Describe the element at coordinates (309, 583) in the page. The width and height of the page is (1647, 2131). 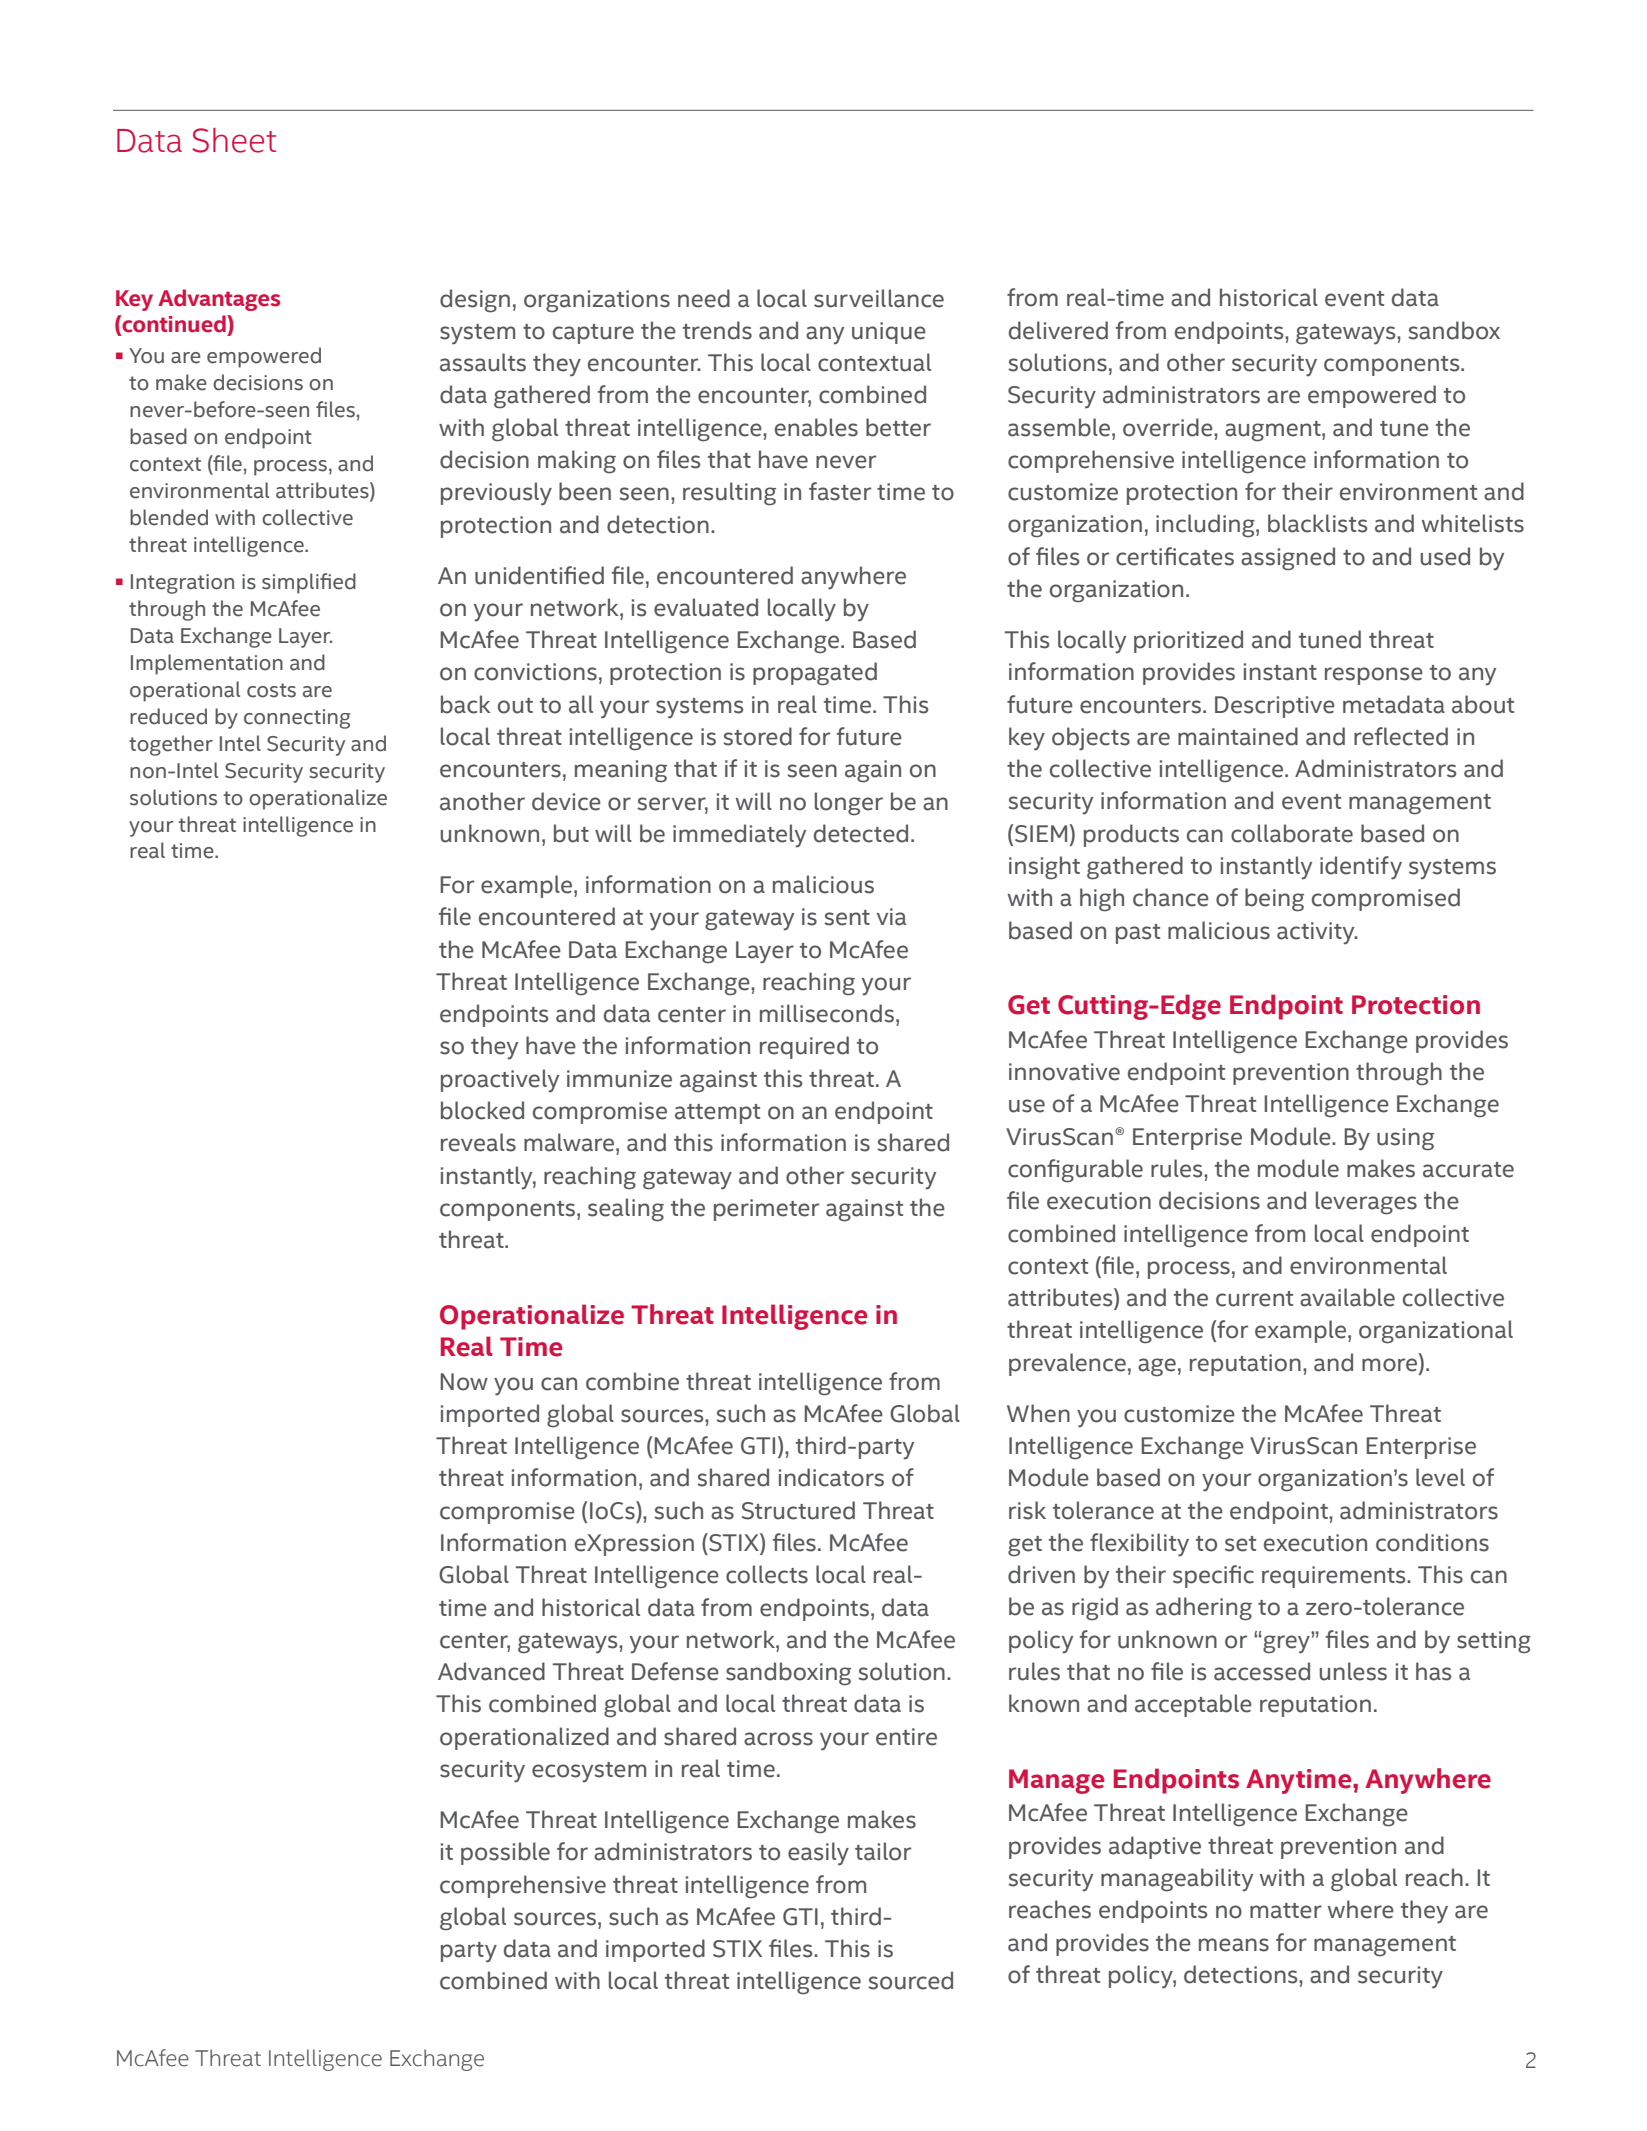
I see `simplified` at that location.
